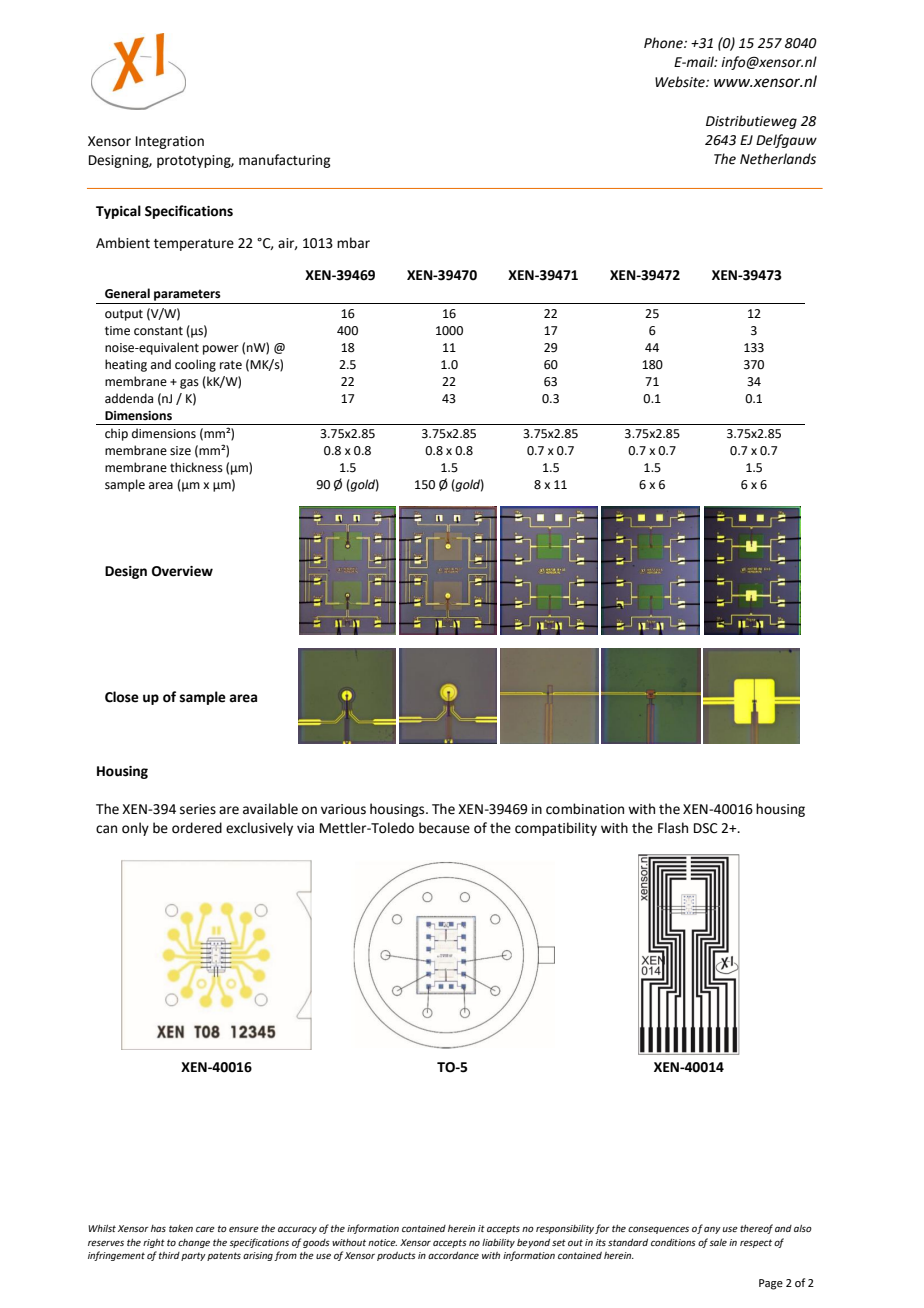  What do you see at coordinates (353, 243) in the page?
I see `mbar` at bounding box center [353, 243].
